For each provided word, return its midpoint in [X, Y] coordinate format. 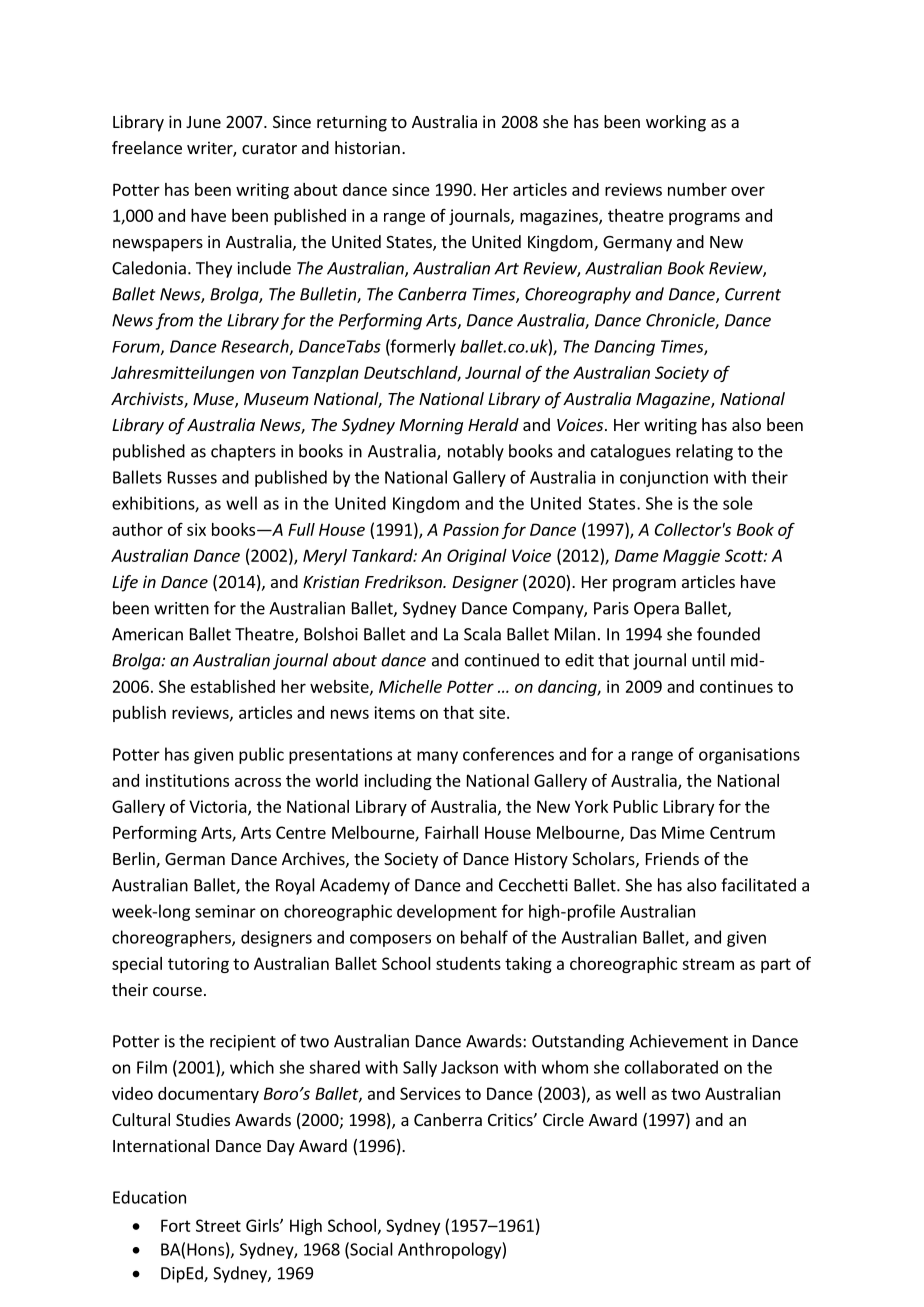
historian [367, 147]
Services [430, 1093]
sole [738, 503]
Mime [683, 832]
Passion [471, 529]
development [447, 912]
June [203, 122]
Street [218, 1225]
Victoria [219, 807]
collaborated [671, 1067]
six [196, 529]
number [697, 189]
